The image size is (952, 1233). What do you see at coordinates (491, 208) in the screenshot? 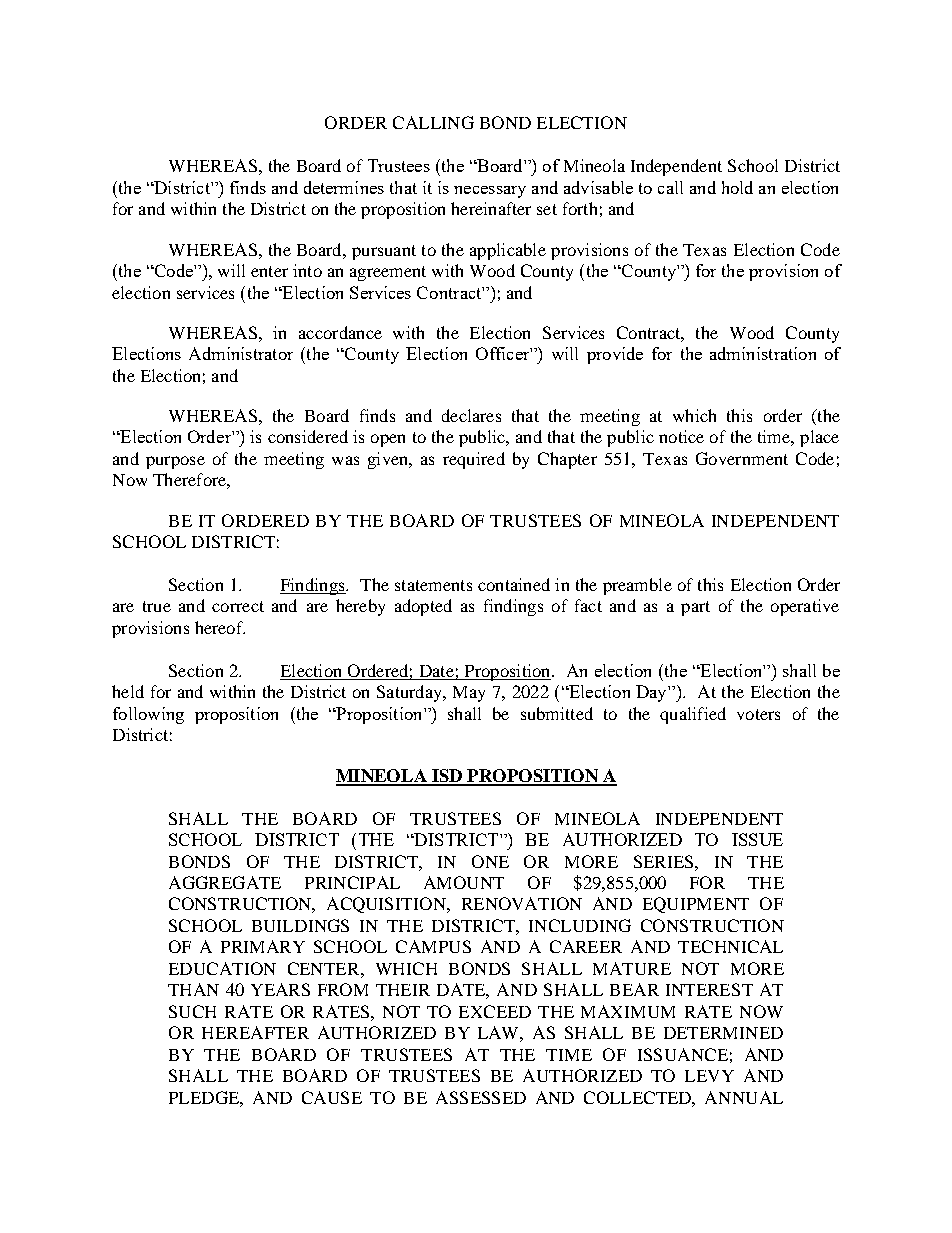
I see `hereinafter` at bounding box center [491, 208].
